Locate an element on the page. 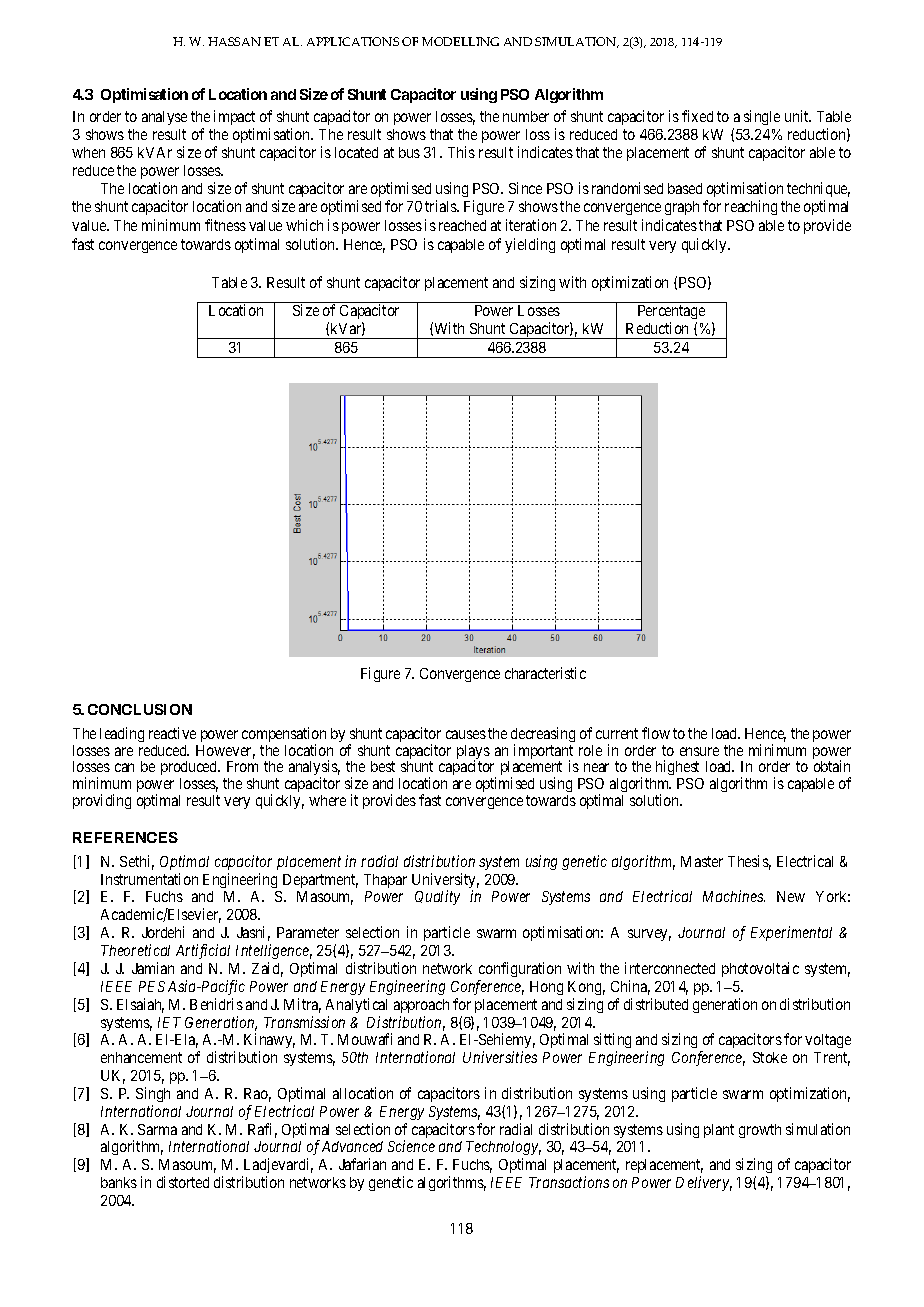 The image size is (924, 1307). Technology is located at coordinates (503, 1150).
